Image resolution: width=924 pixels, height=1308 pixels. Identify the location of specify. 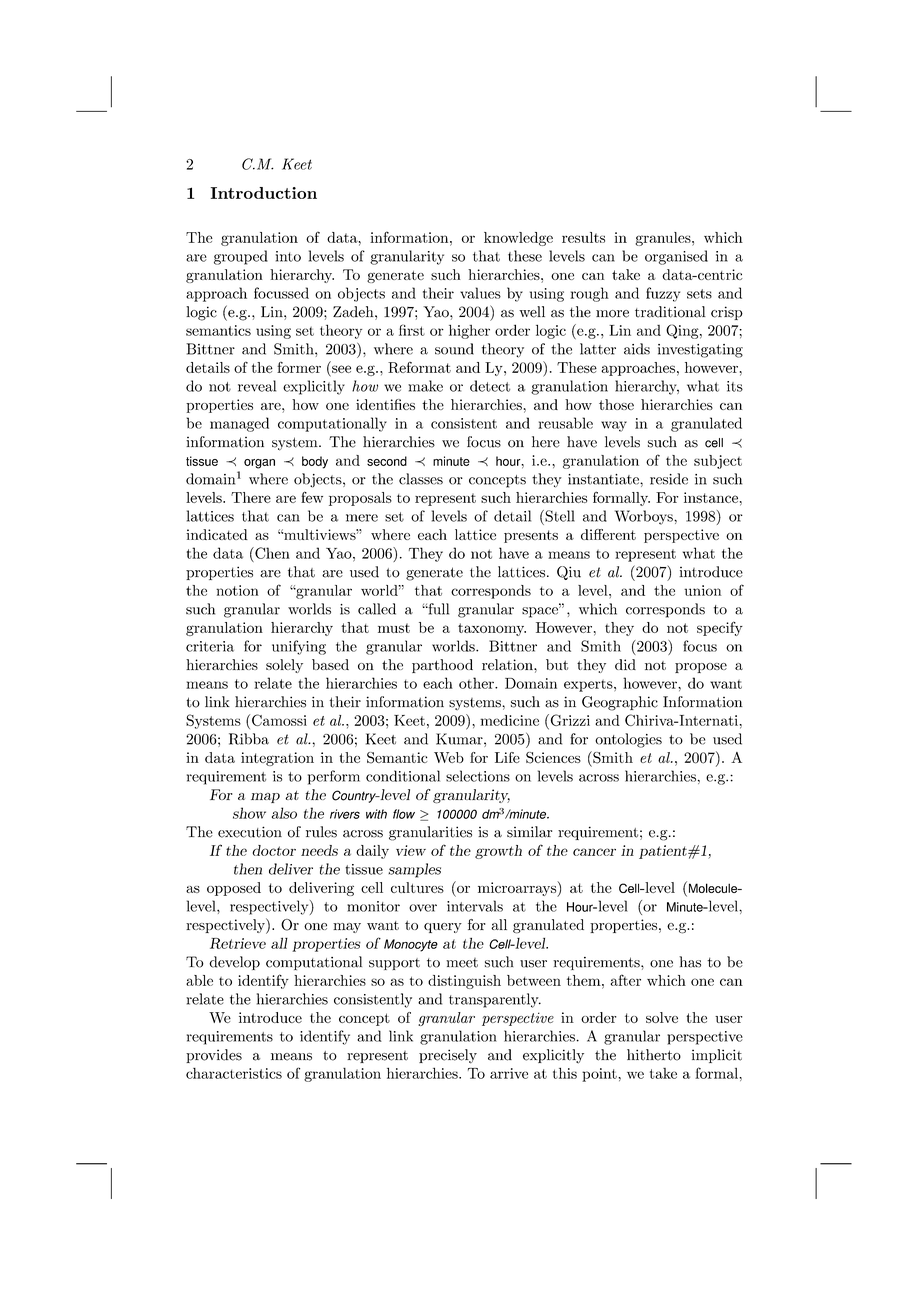
(720, 628).
